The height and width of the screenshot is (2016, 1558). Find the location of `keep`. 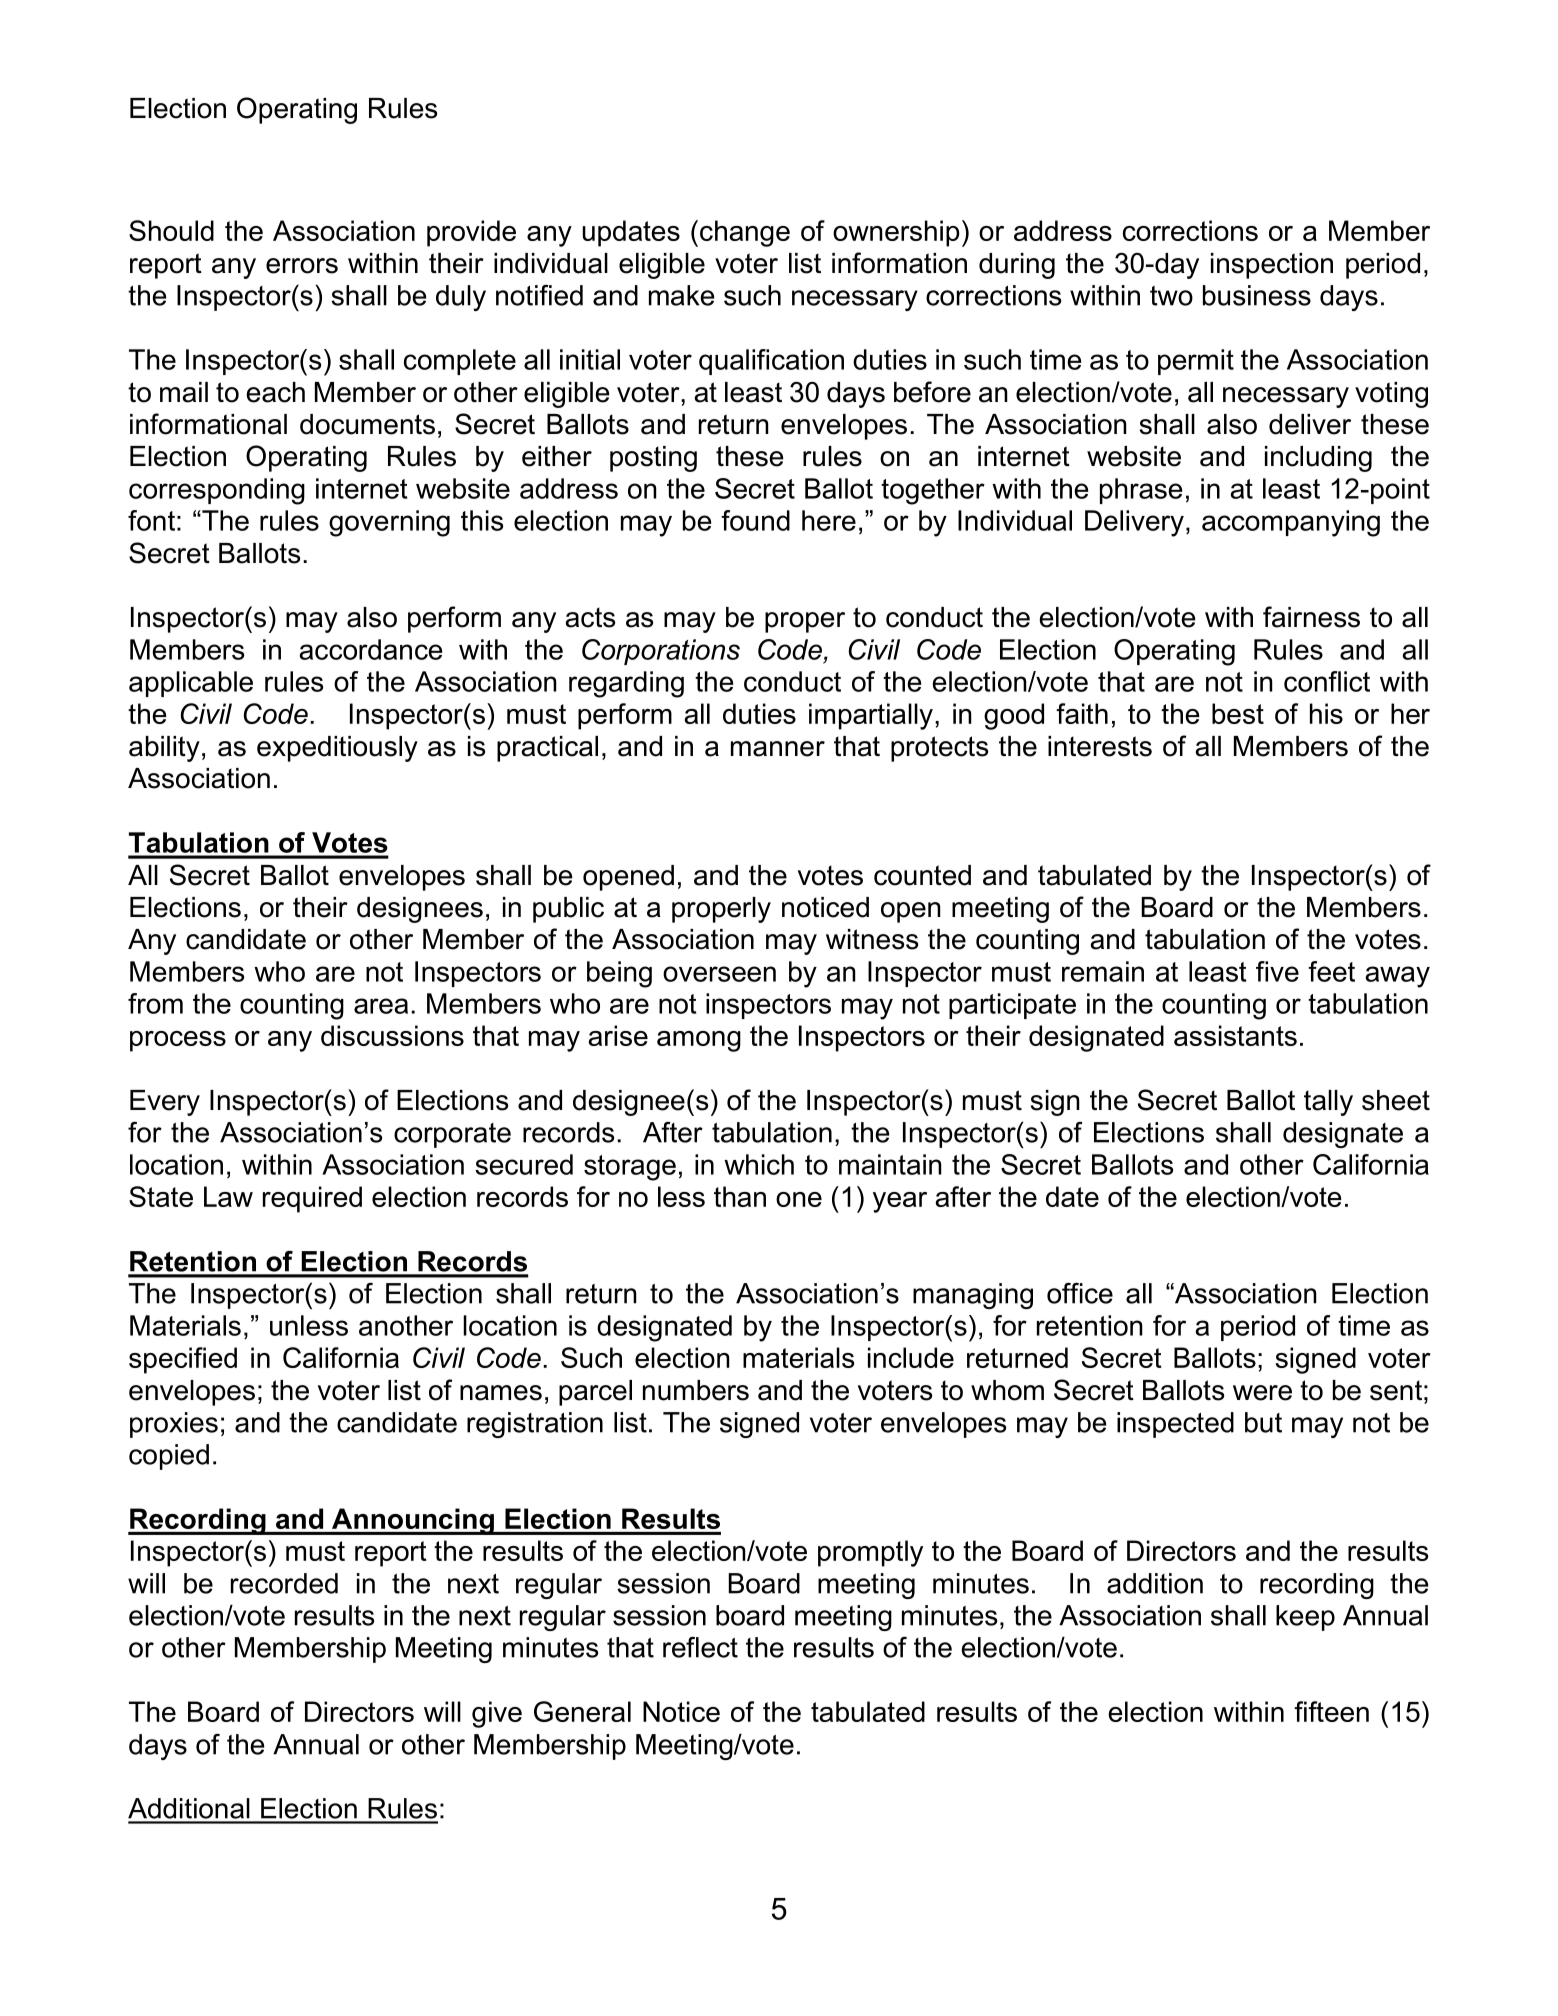

keep is located at coordinates (1305, 1618).
